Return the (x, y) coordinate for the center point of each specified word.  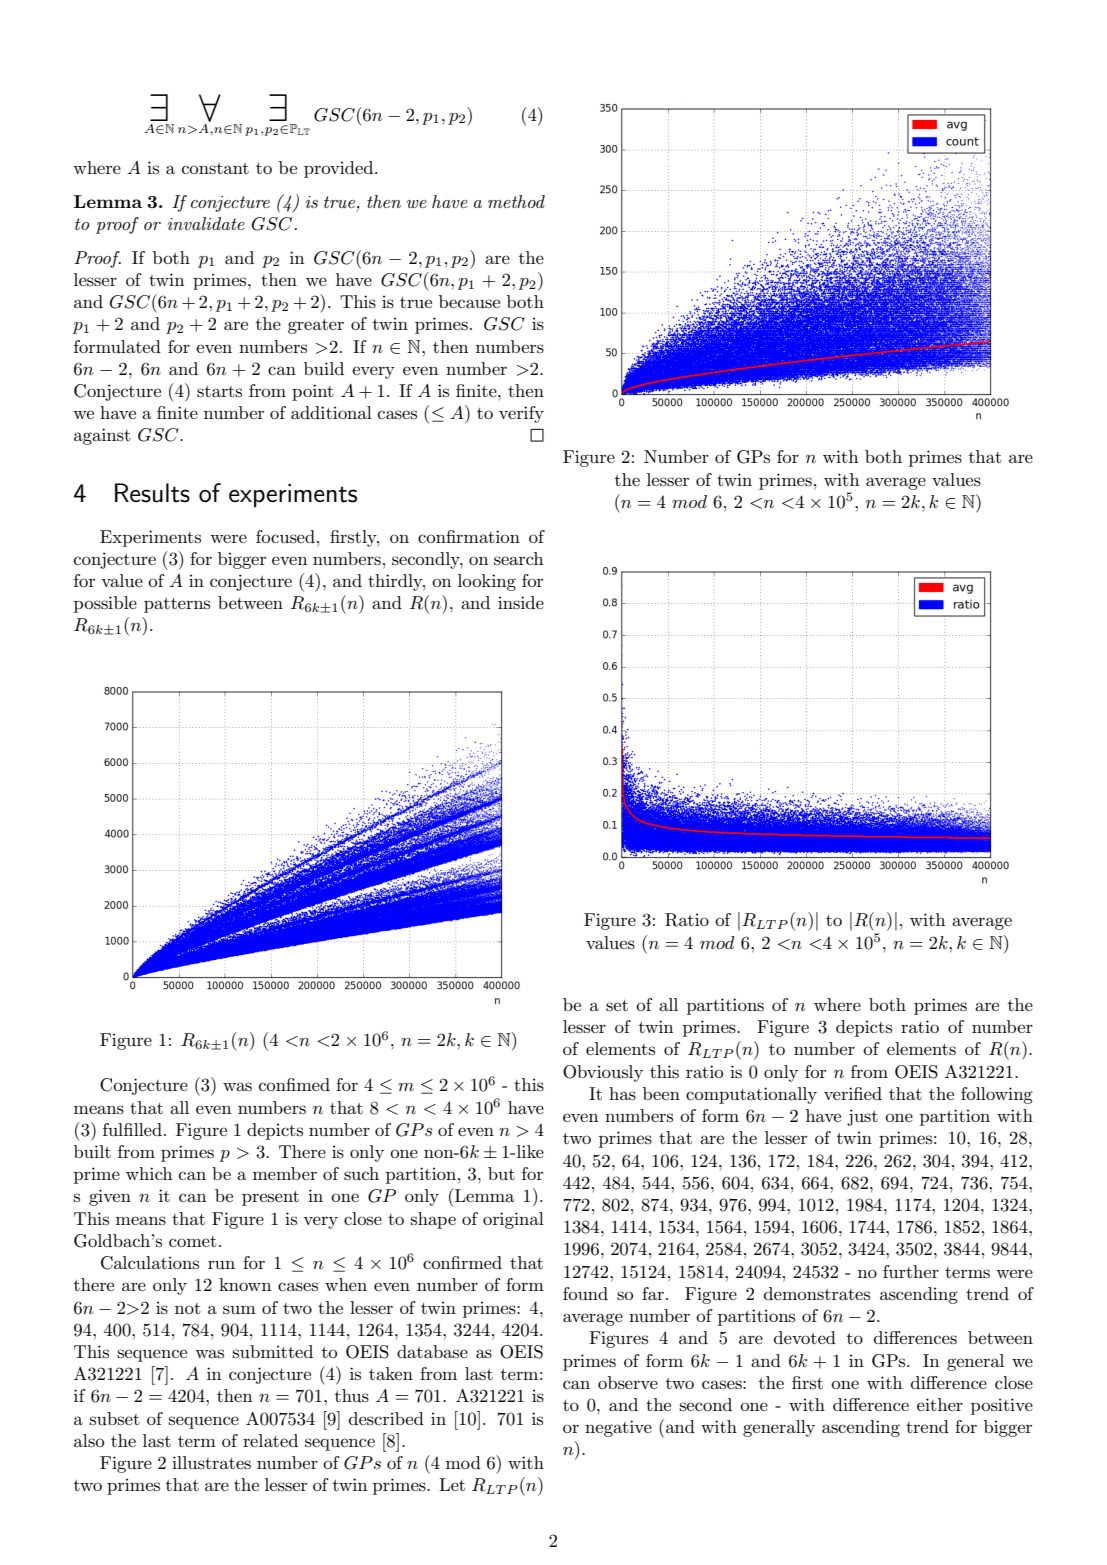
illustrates (211, 1463)
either (940, 1404)
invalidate (206, 223)
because (469, 302)
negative (618, 1428)
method (516, 201)
